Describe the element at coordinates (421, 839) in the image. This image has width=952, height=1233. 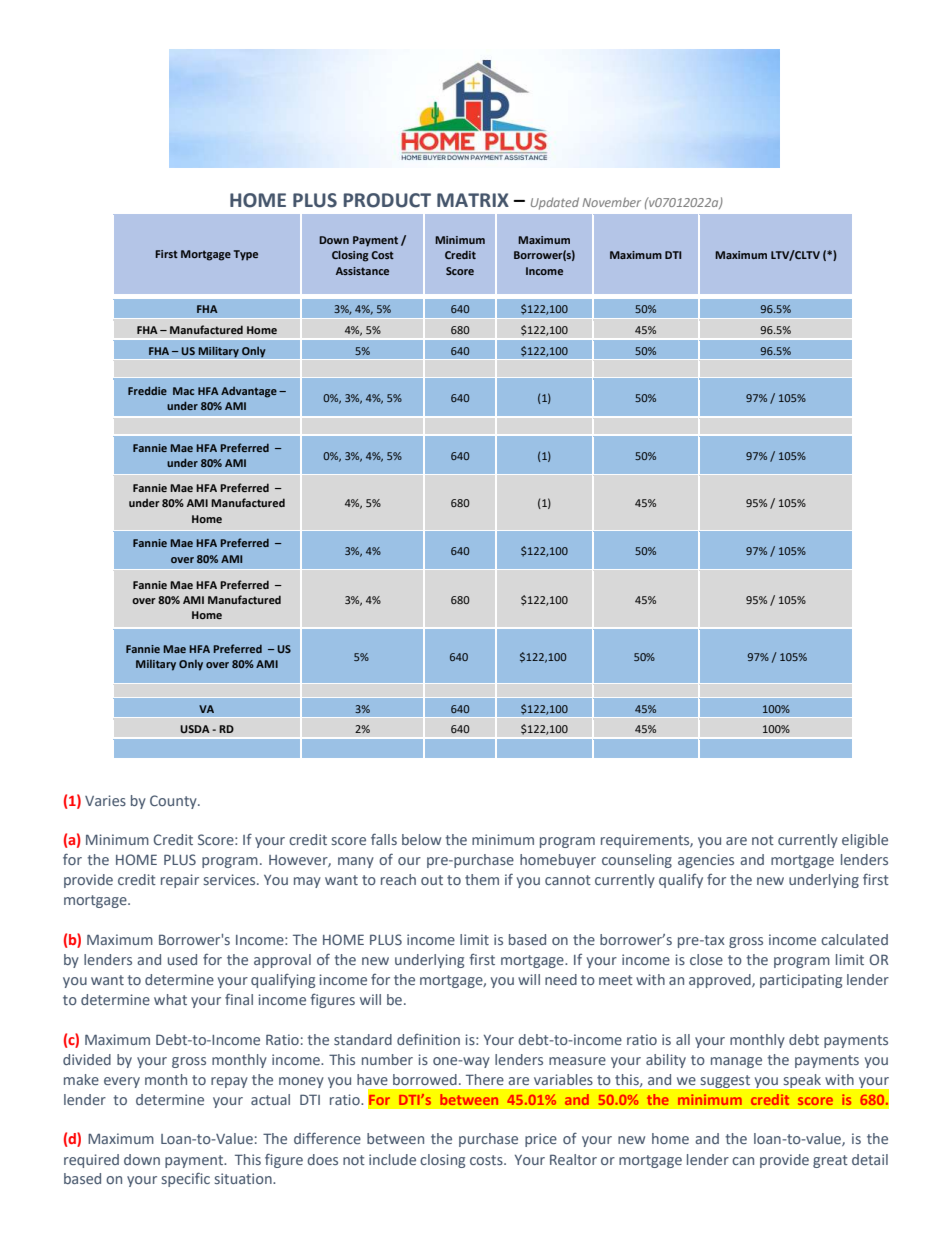
I see `below` at that location.
